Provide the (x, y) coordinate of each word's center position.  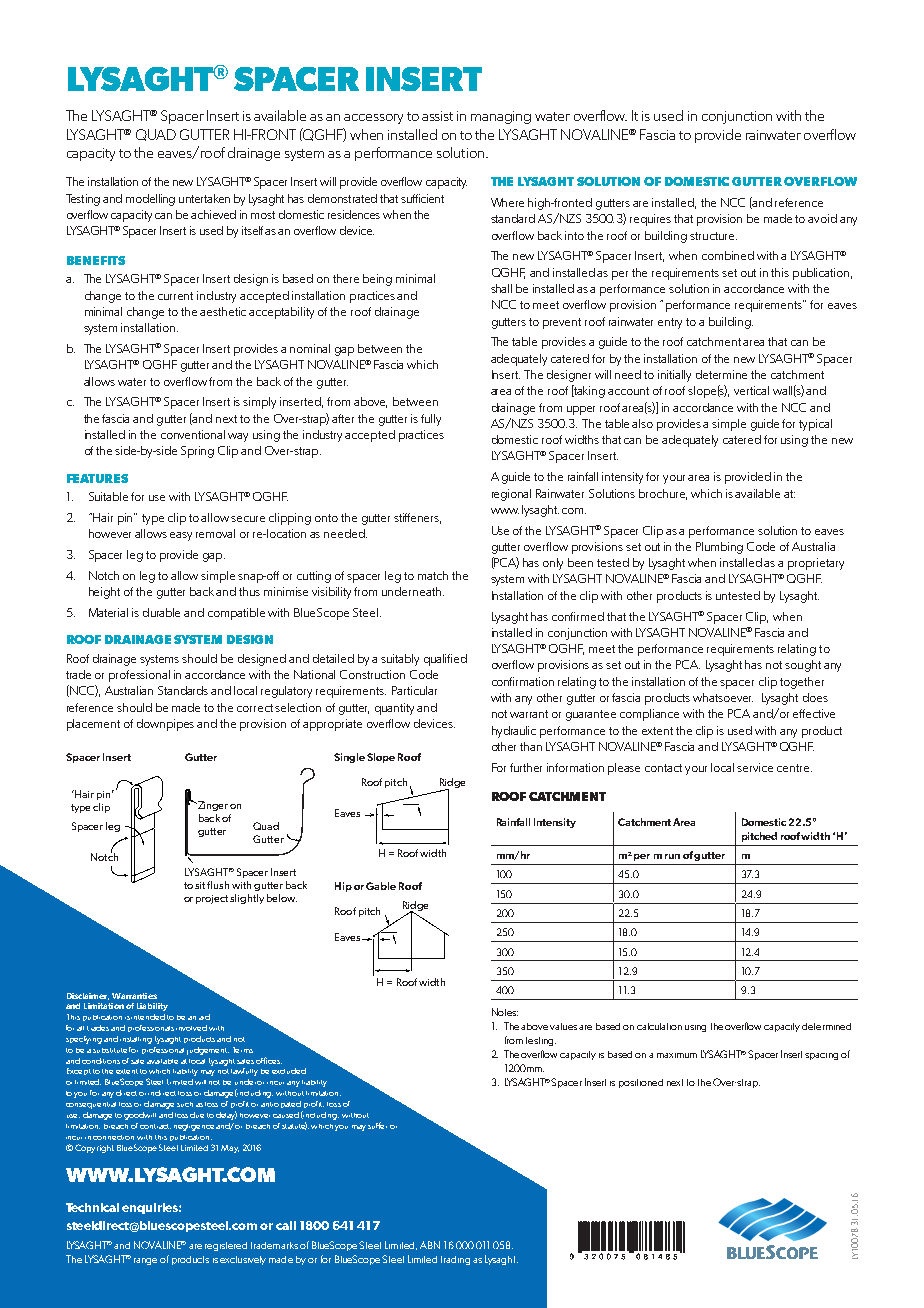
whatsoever (723, 697)
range (145, 1261)
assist (437, 116)
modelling (150, 200)
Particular (414, 690)
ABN (430, 1245)
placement (93, 725)
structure (713, 236)
